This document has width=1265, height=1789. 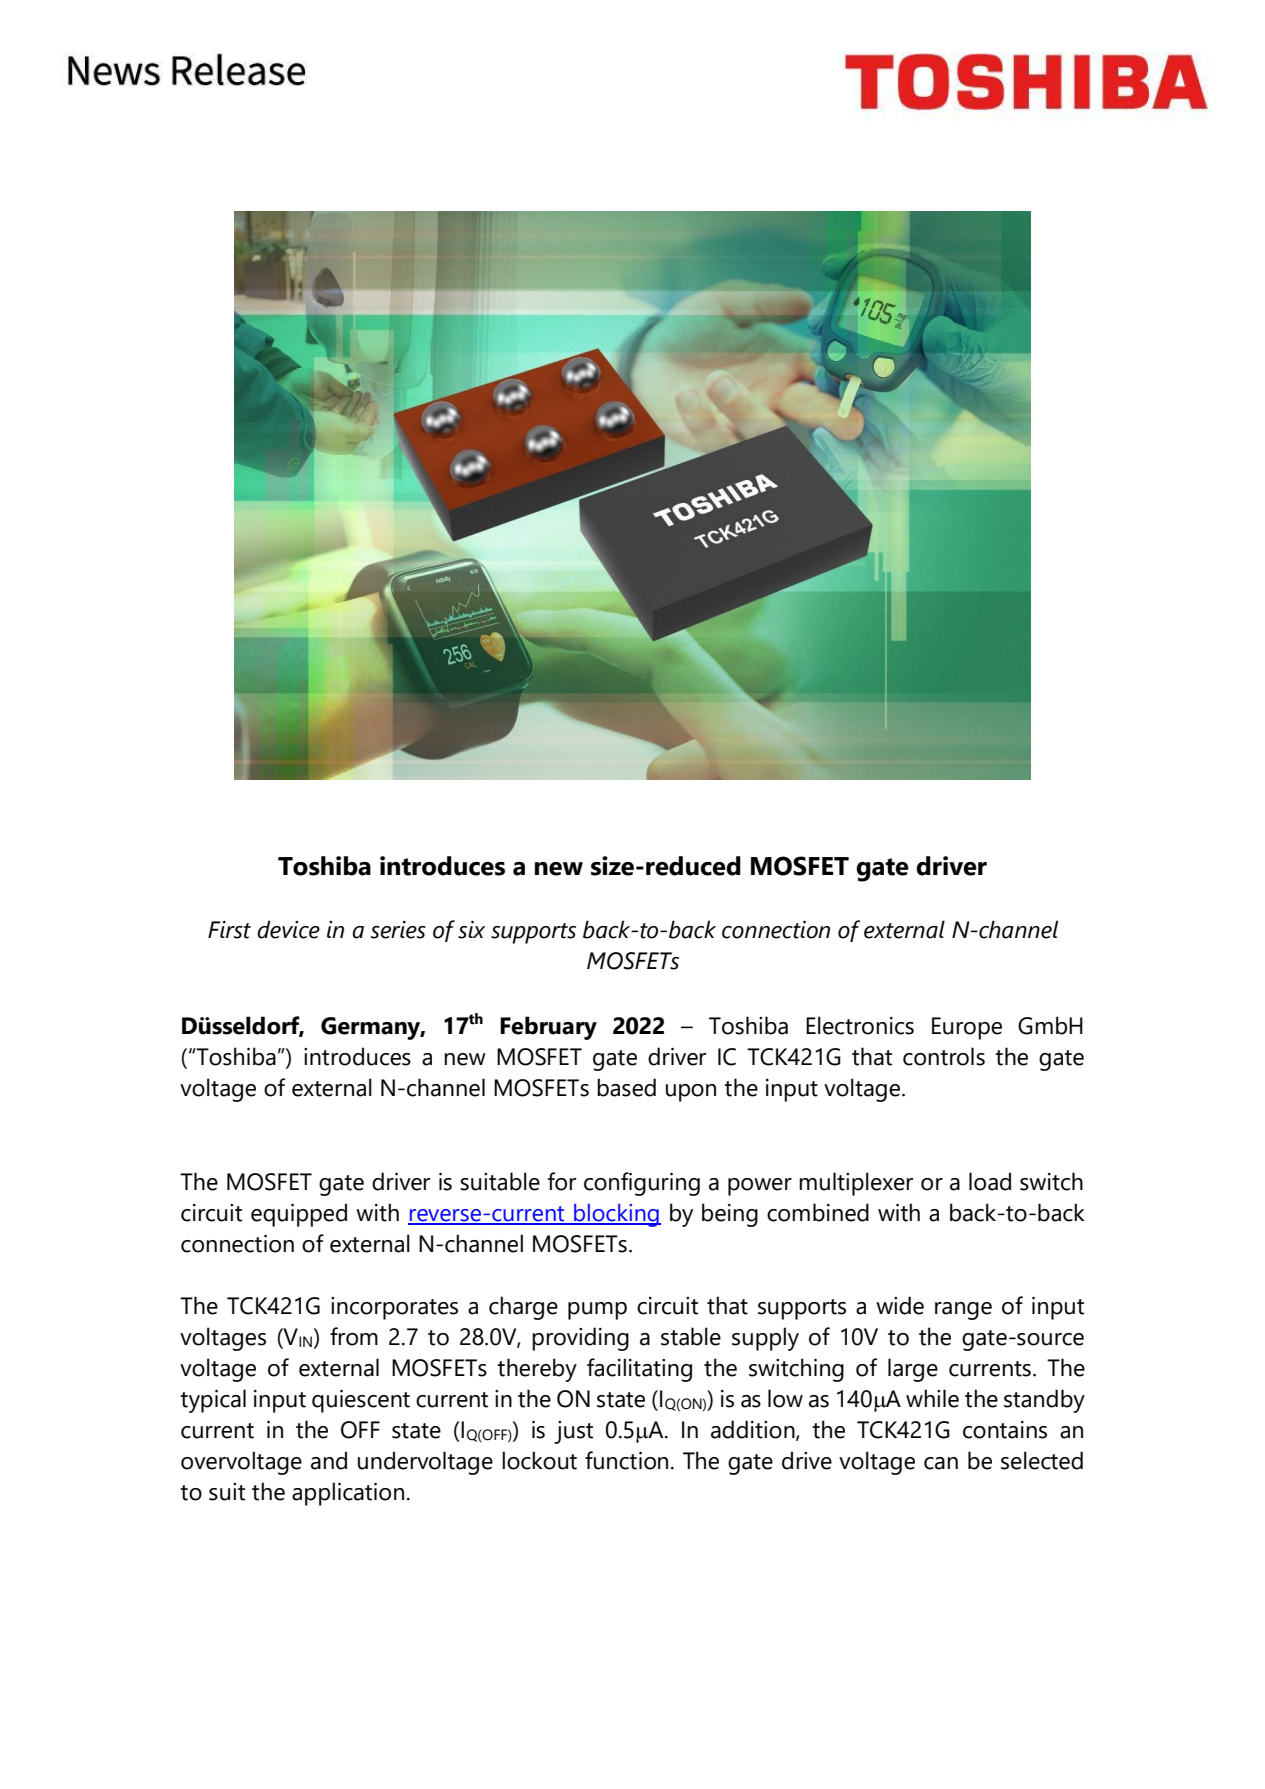 I want to click on Europe, so click(x=967, y=1028).
